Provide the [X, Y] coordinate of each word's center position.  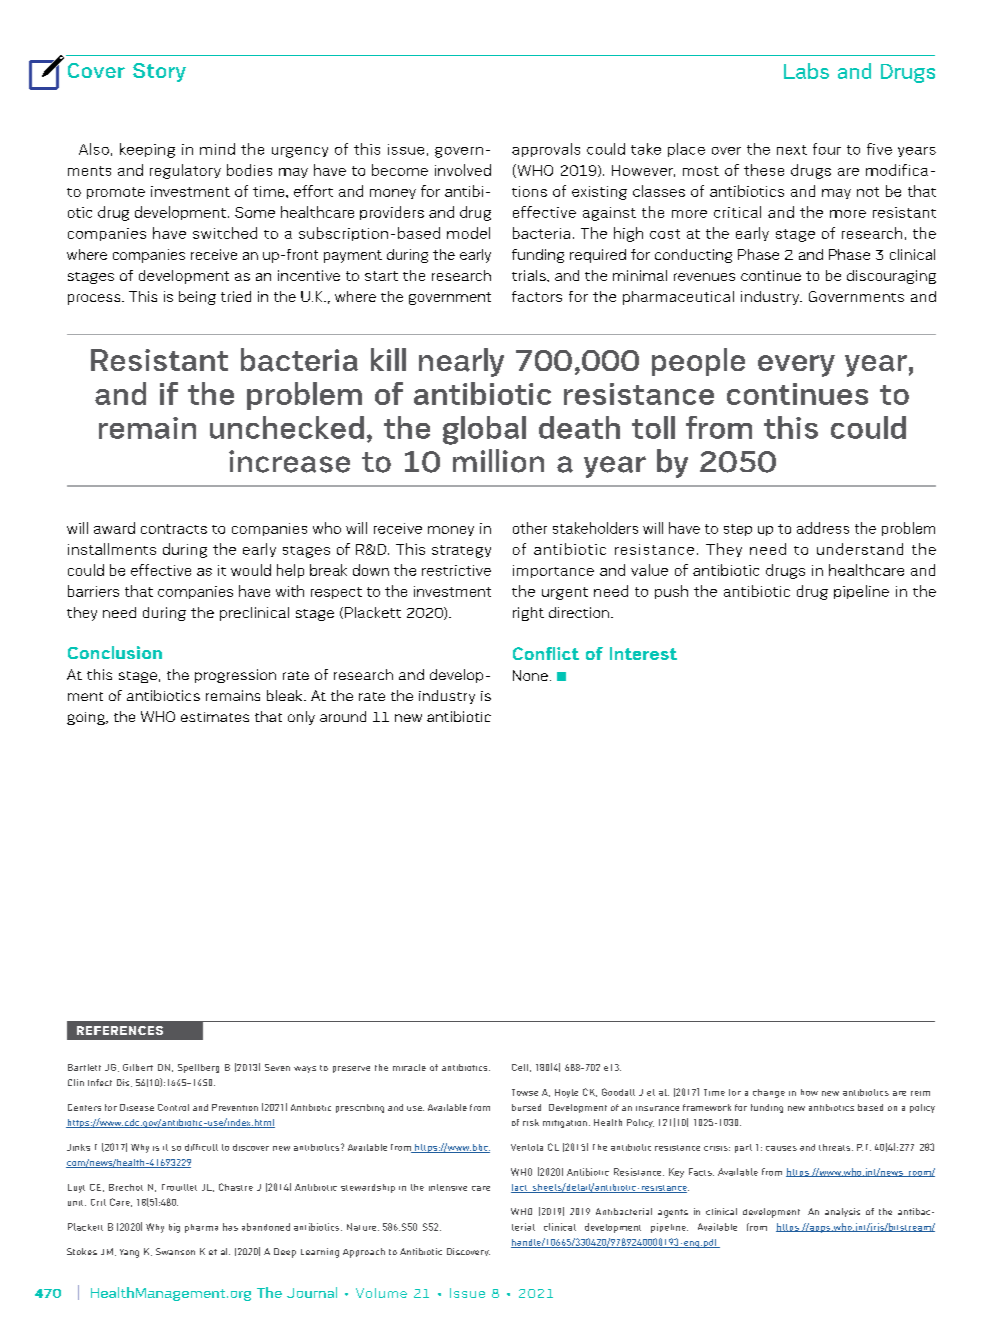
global [484, 430]
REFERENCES [120, 1030]
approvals [546, 150]
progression [235, 676]
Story [159, 72]
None [530, 675]
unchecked [287, 427]
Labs [806, 71]
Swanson [175, 1251]
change [769, 1093]
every [796, 366]
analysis [842, 1212]
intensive [448, 1187]
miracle [409, 1067]
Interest [643, 653]
